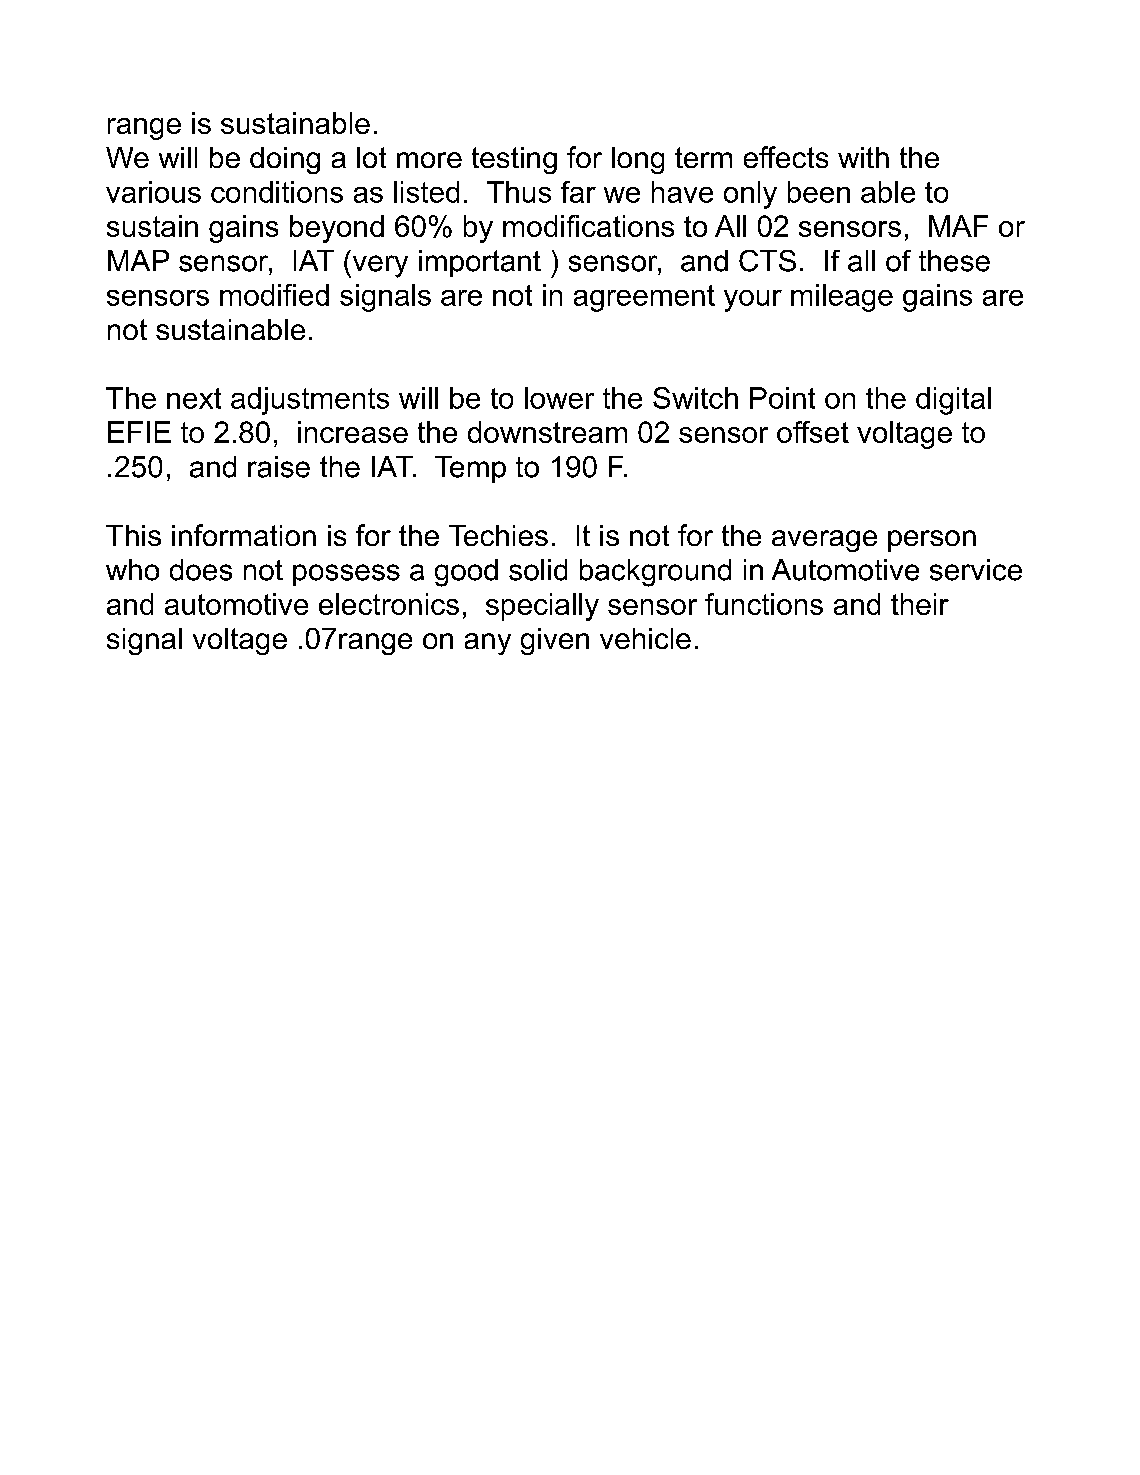 Image resolution: width=1140 pixels, height=1475 pixels. What do you see at coordinates (920, 604) in the screenshot?
I see `their` at bounding box center [920, 604].
